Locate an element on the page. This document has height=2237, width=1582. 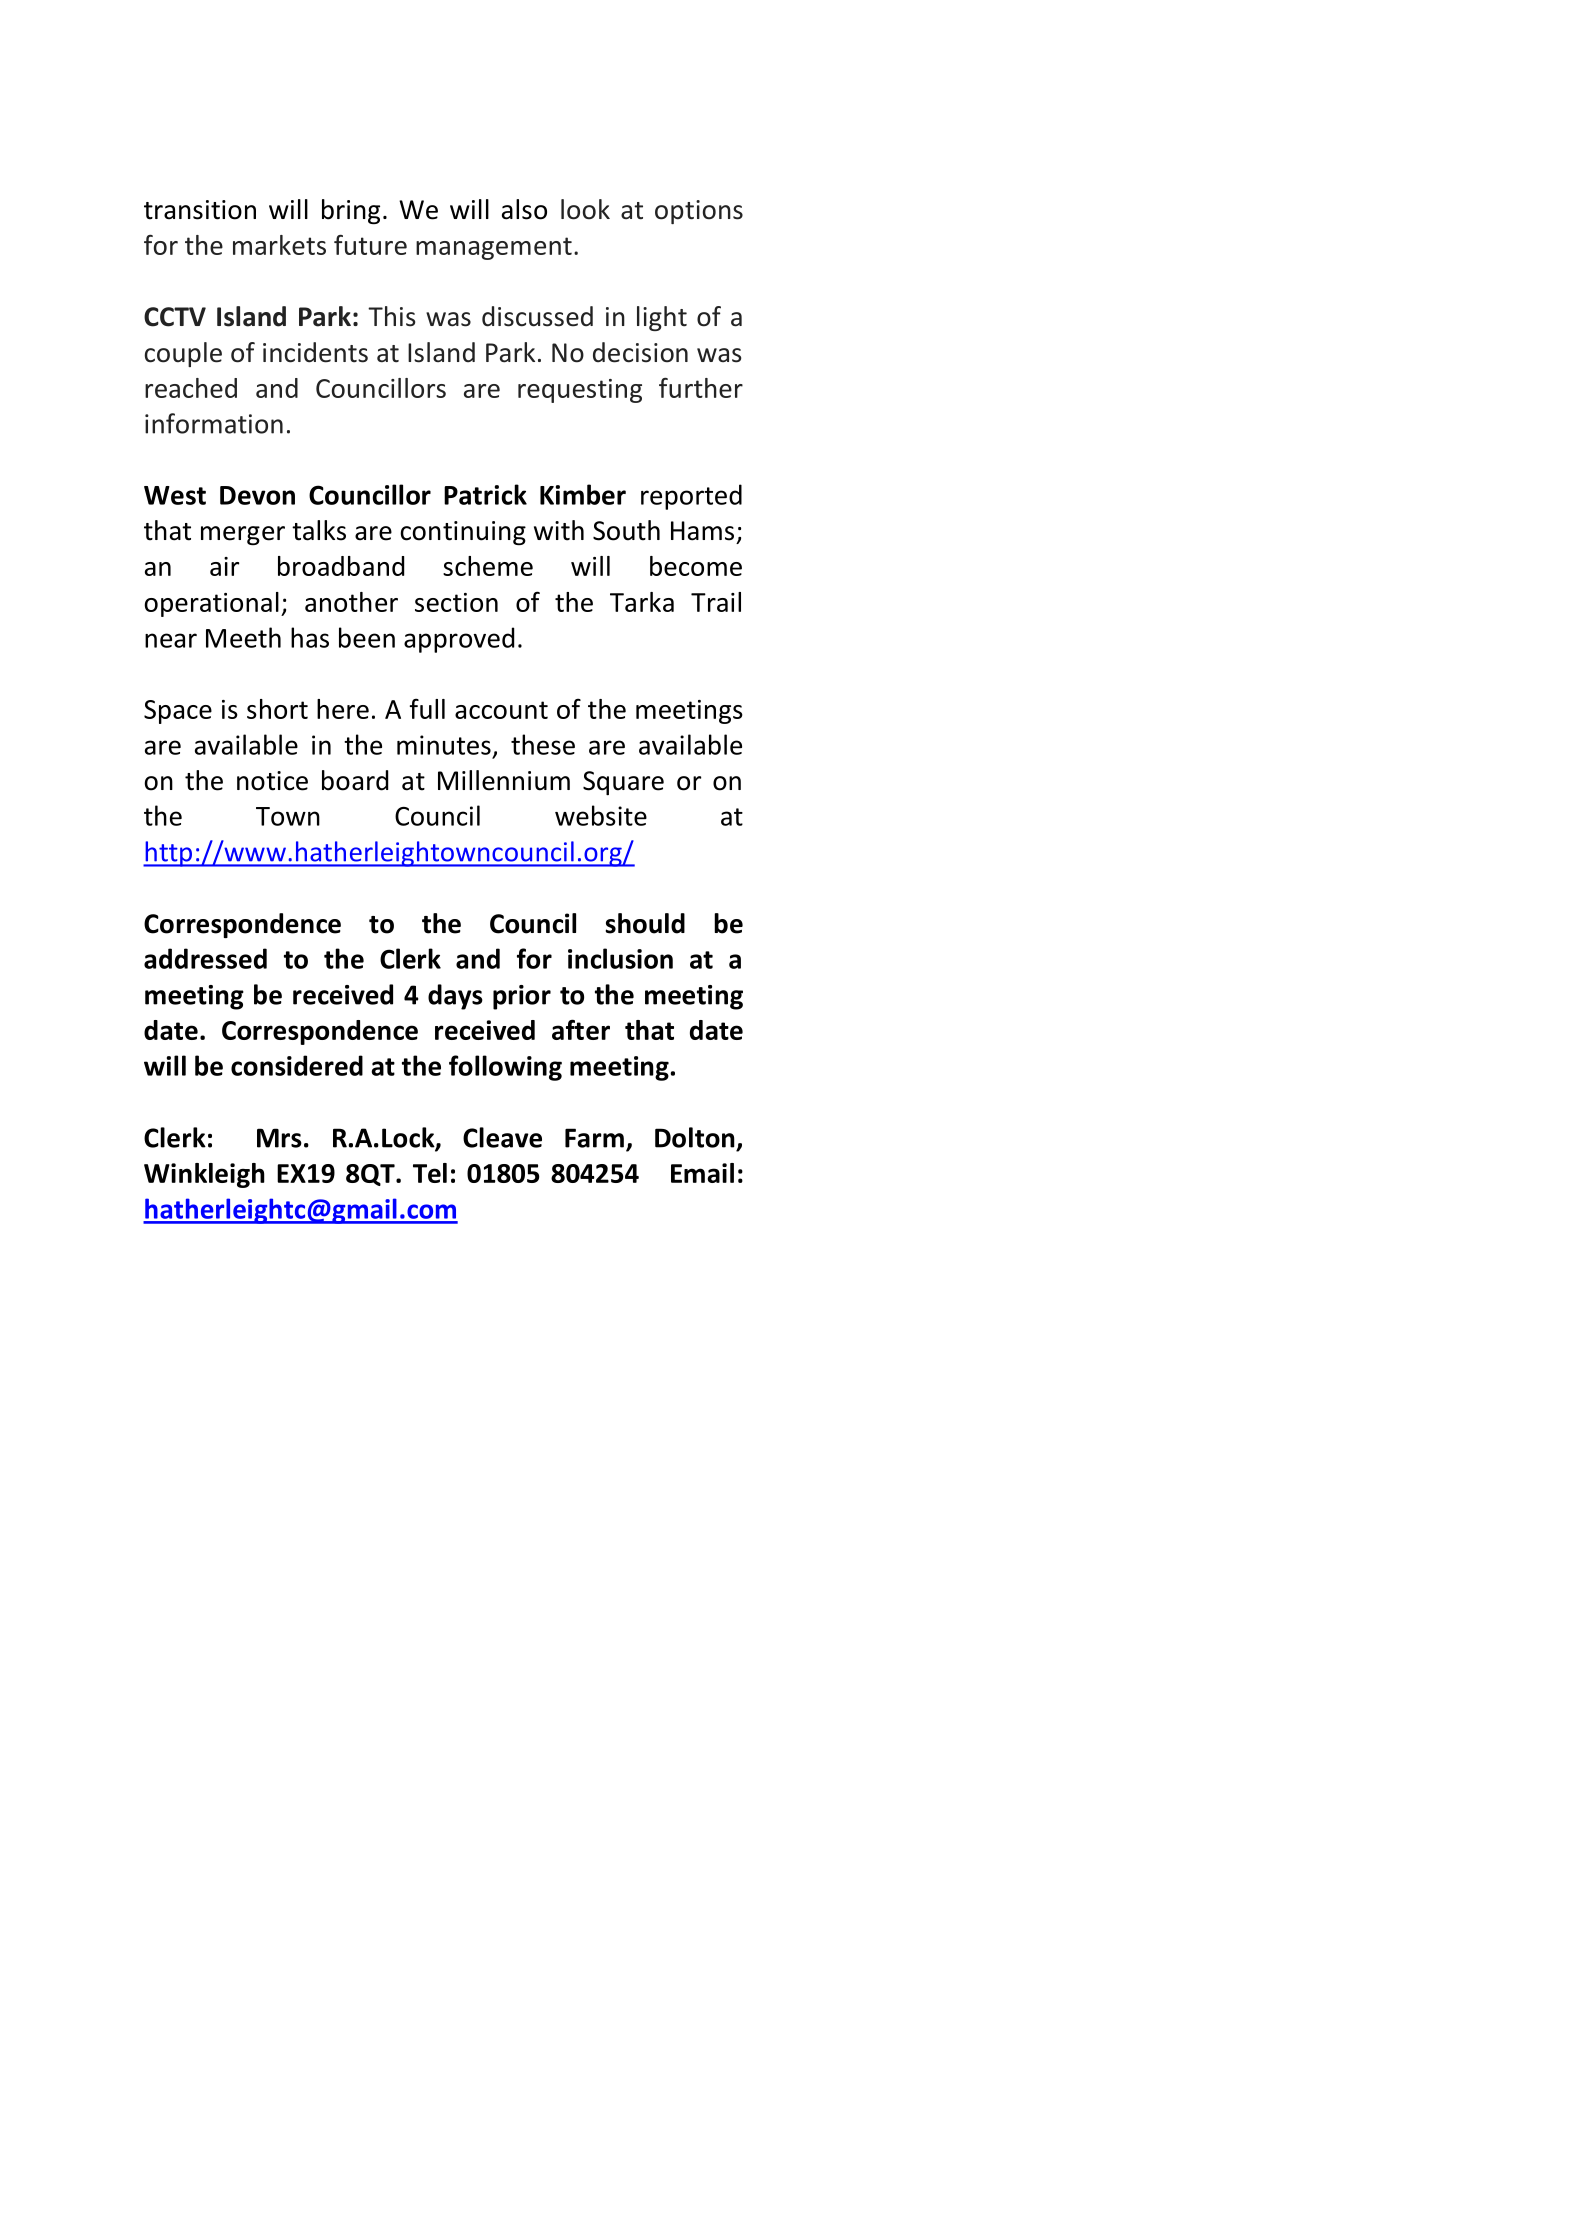
markets is located at coordinates (279, 245).
